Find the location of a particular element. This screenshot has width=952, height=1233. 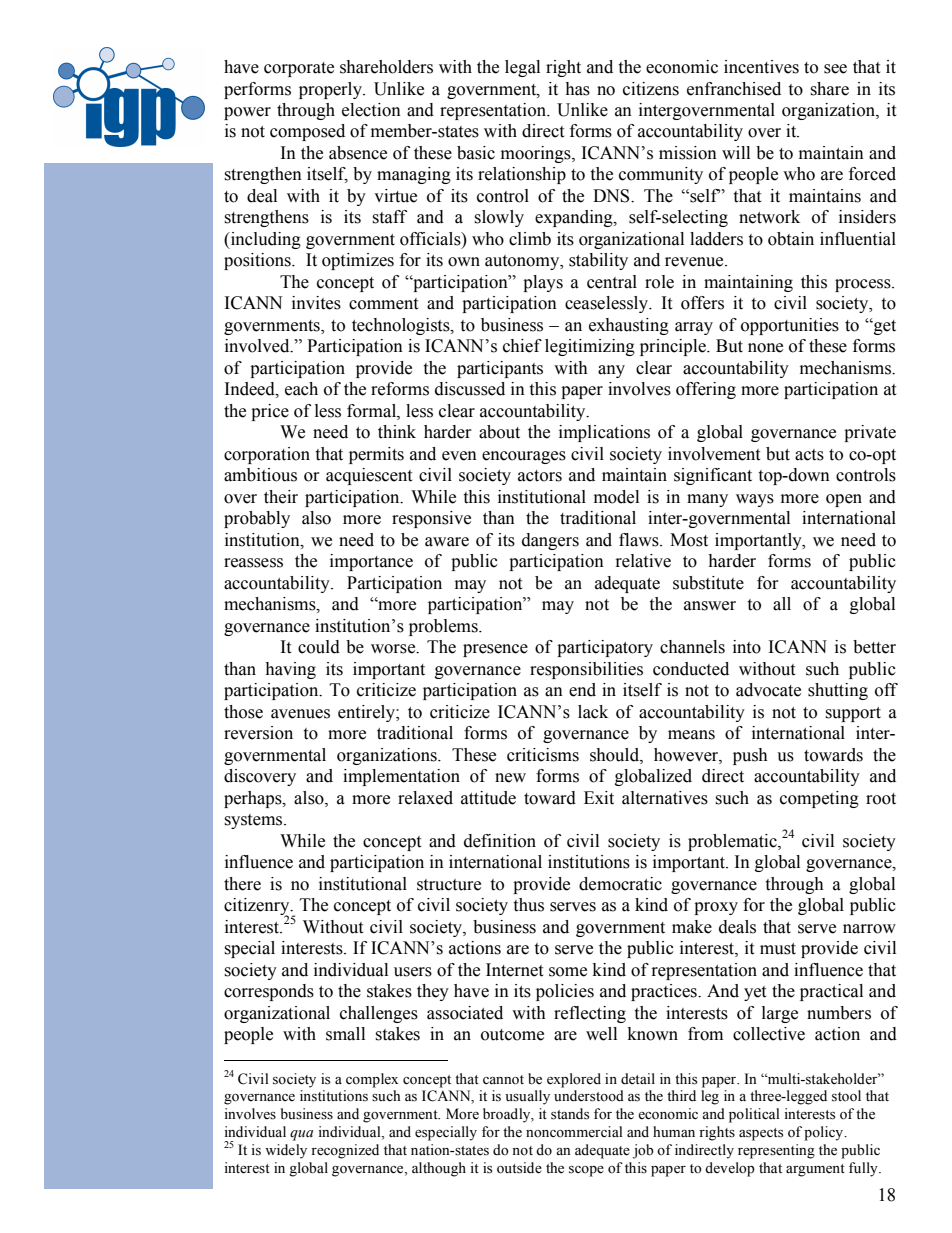

into is located at coordinates (747, 647).
